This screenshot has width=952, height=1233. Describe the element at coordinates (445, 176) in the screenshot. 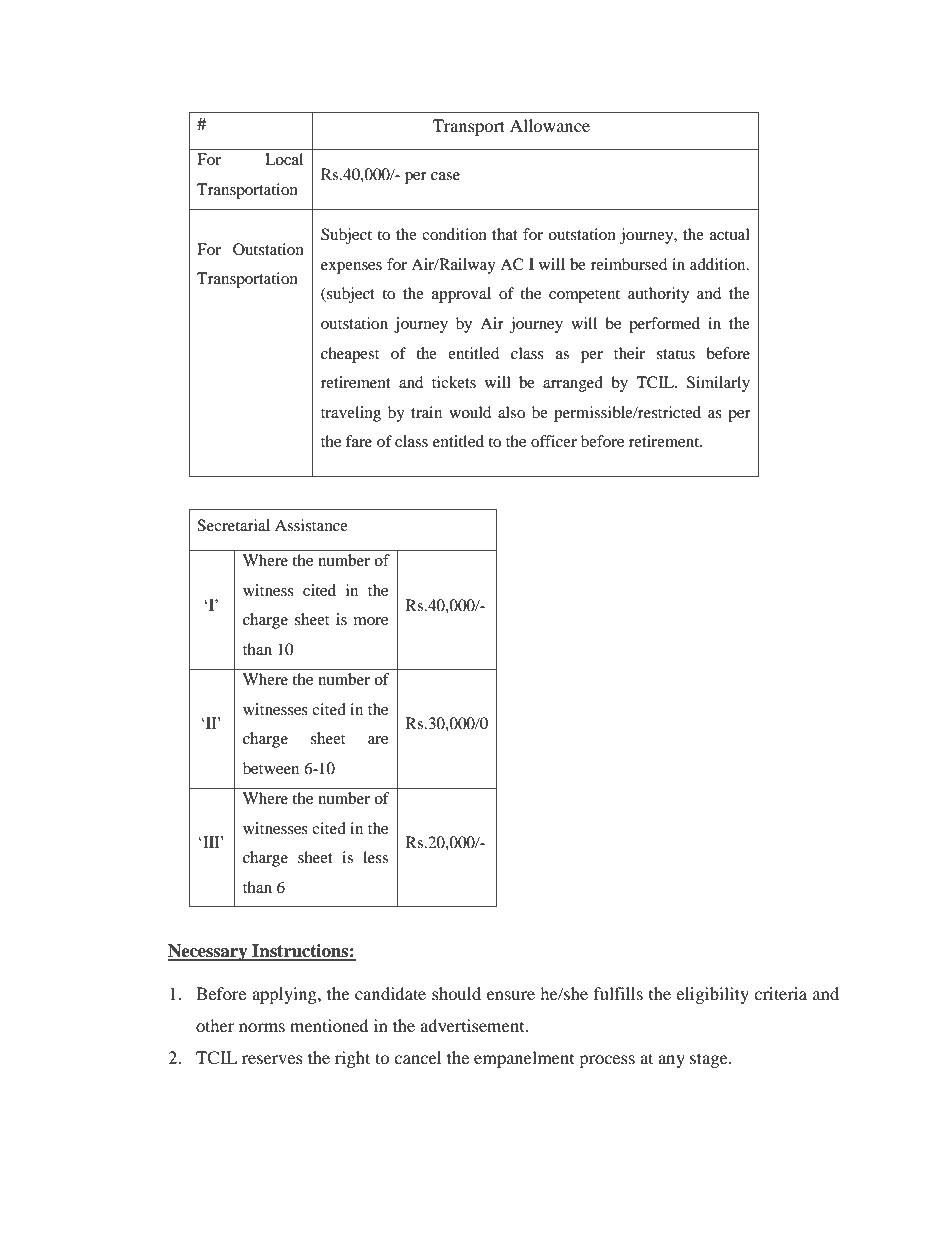

I see `case` at that location.
